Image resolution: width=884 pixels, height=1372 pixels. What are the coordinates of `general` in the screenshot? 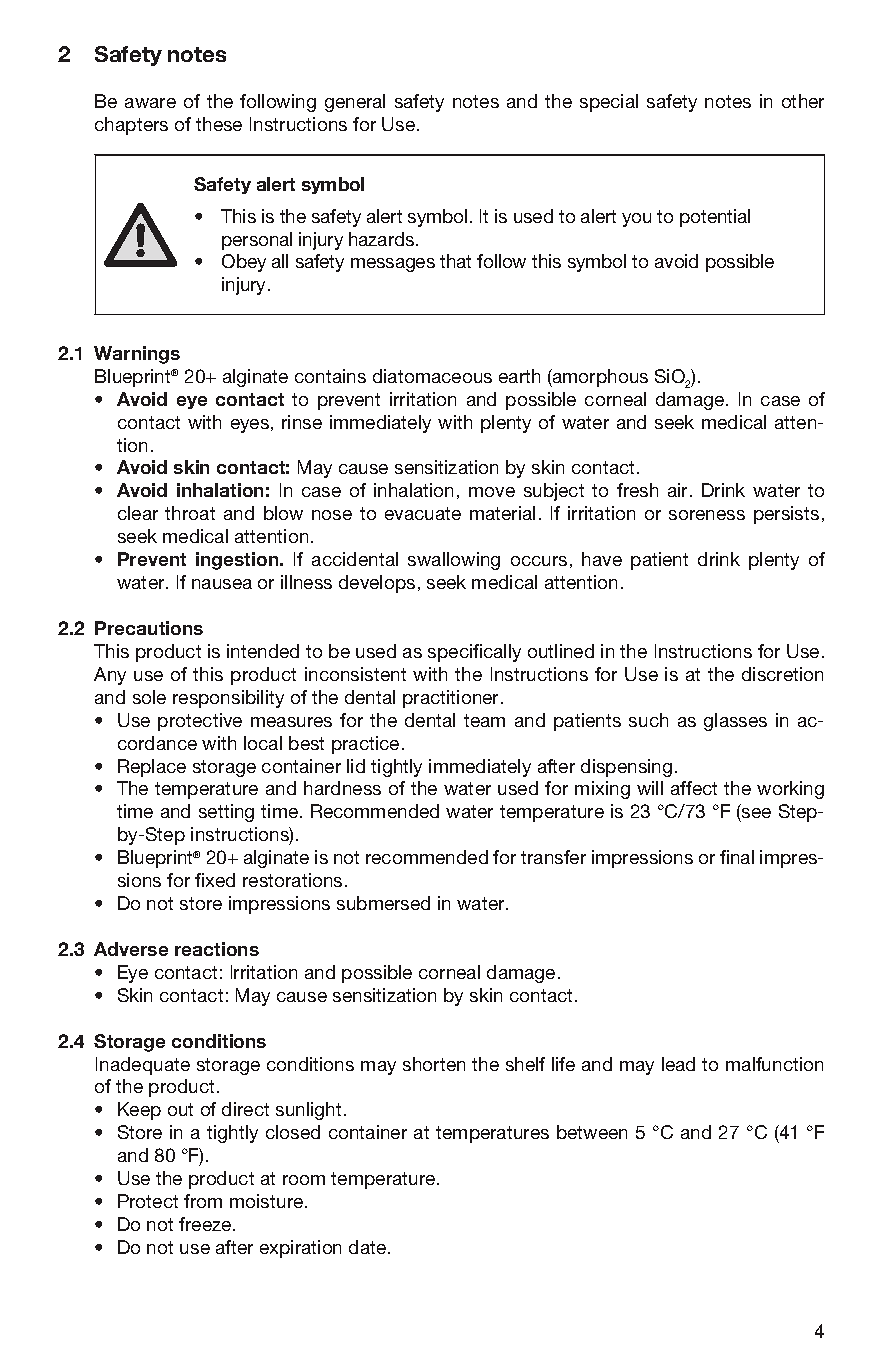 It's located at (355, 103).
